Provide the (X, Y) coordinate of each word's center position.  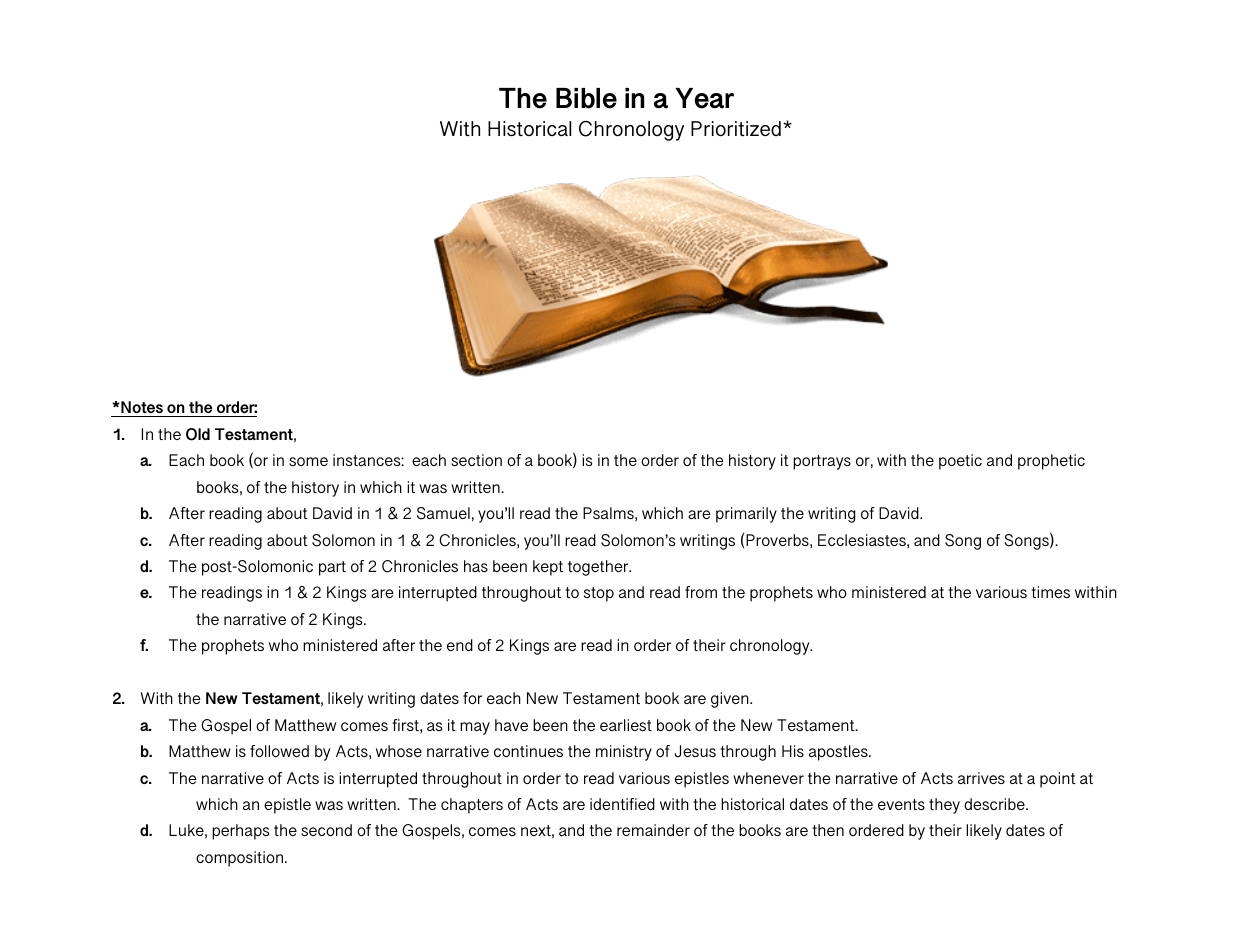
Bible (586, 98)
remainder (653, 830)
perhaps (240, 832)
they (944, 806)
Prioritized (736, 128)
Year (704, 98)
